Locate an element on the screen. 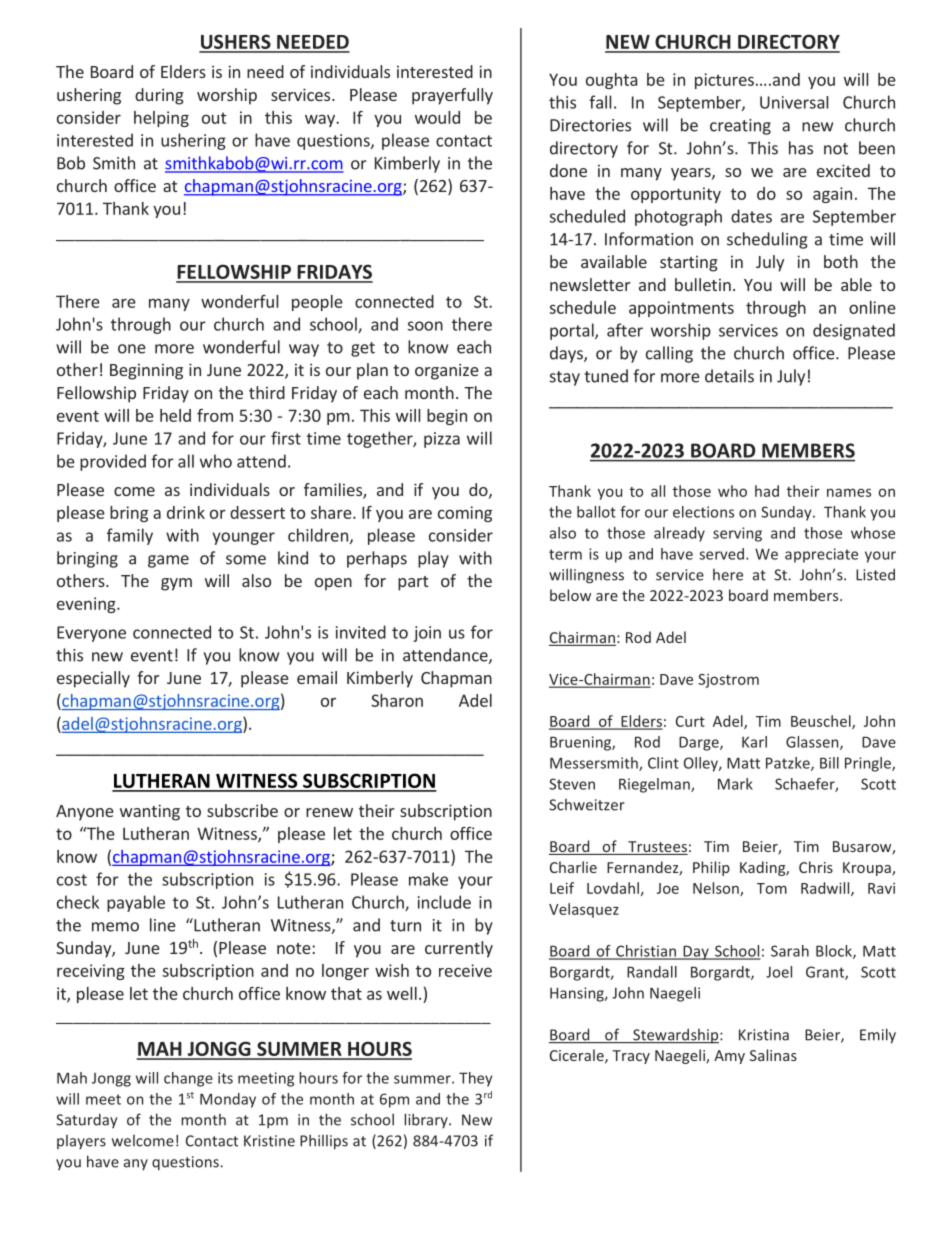 The height and width of the screenshot is (1233, 952). change is located at coordinates (188, 1079).
